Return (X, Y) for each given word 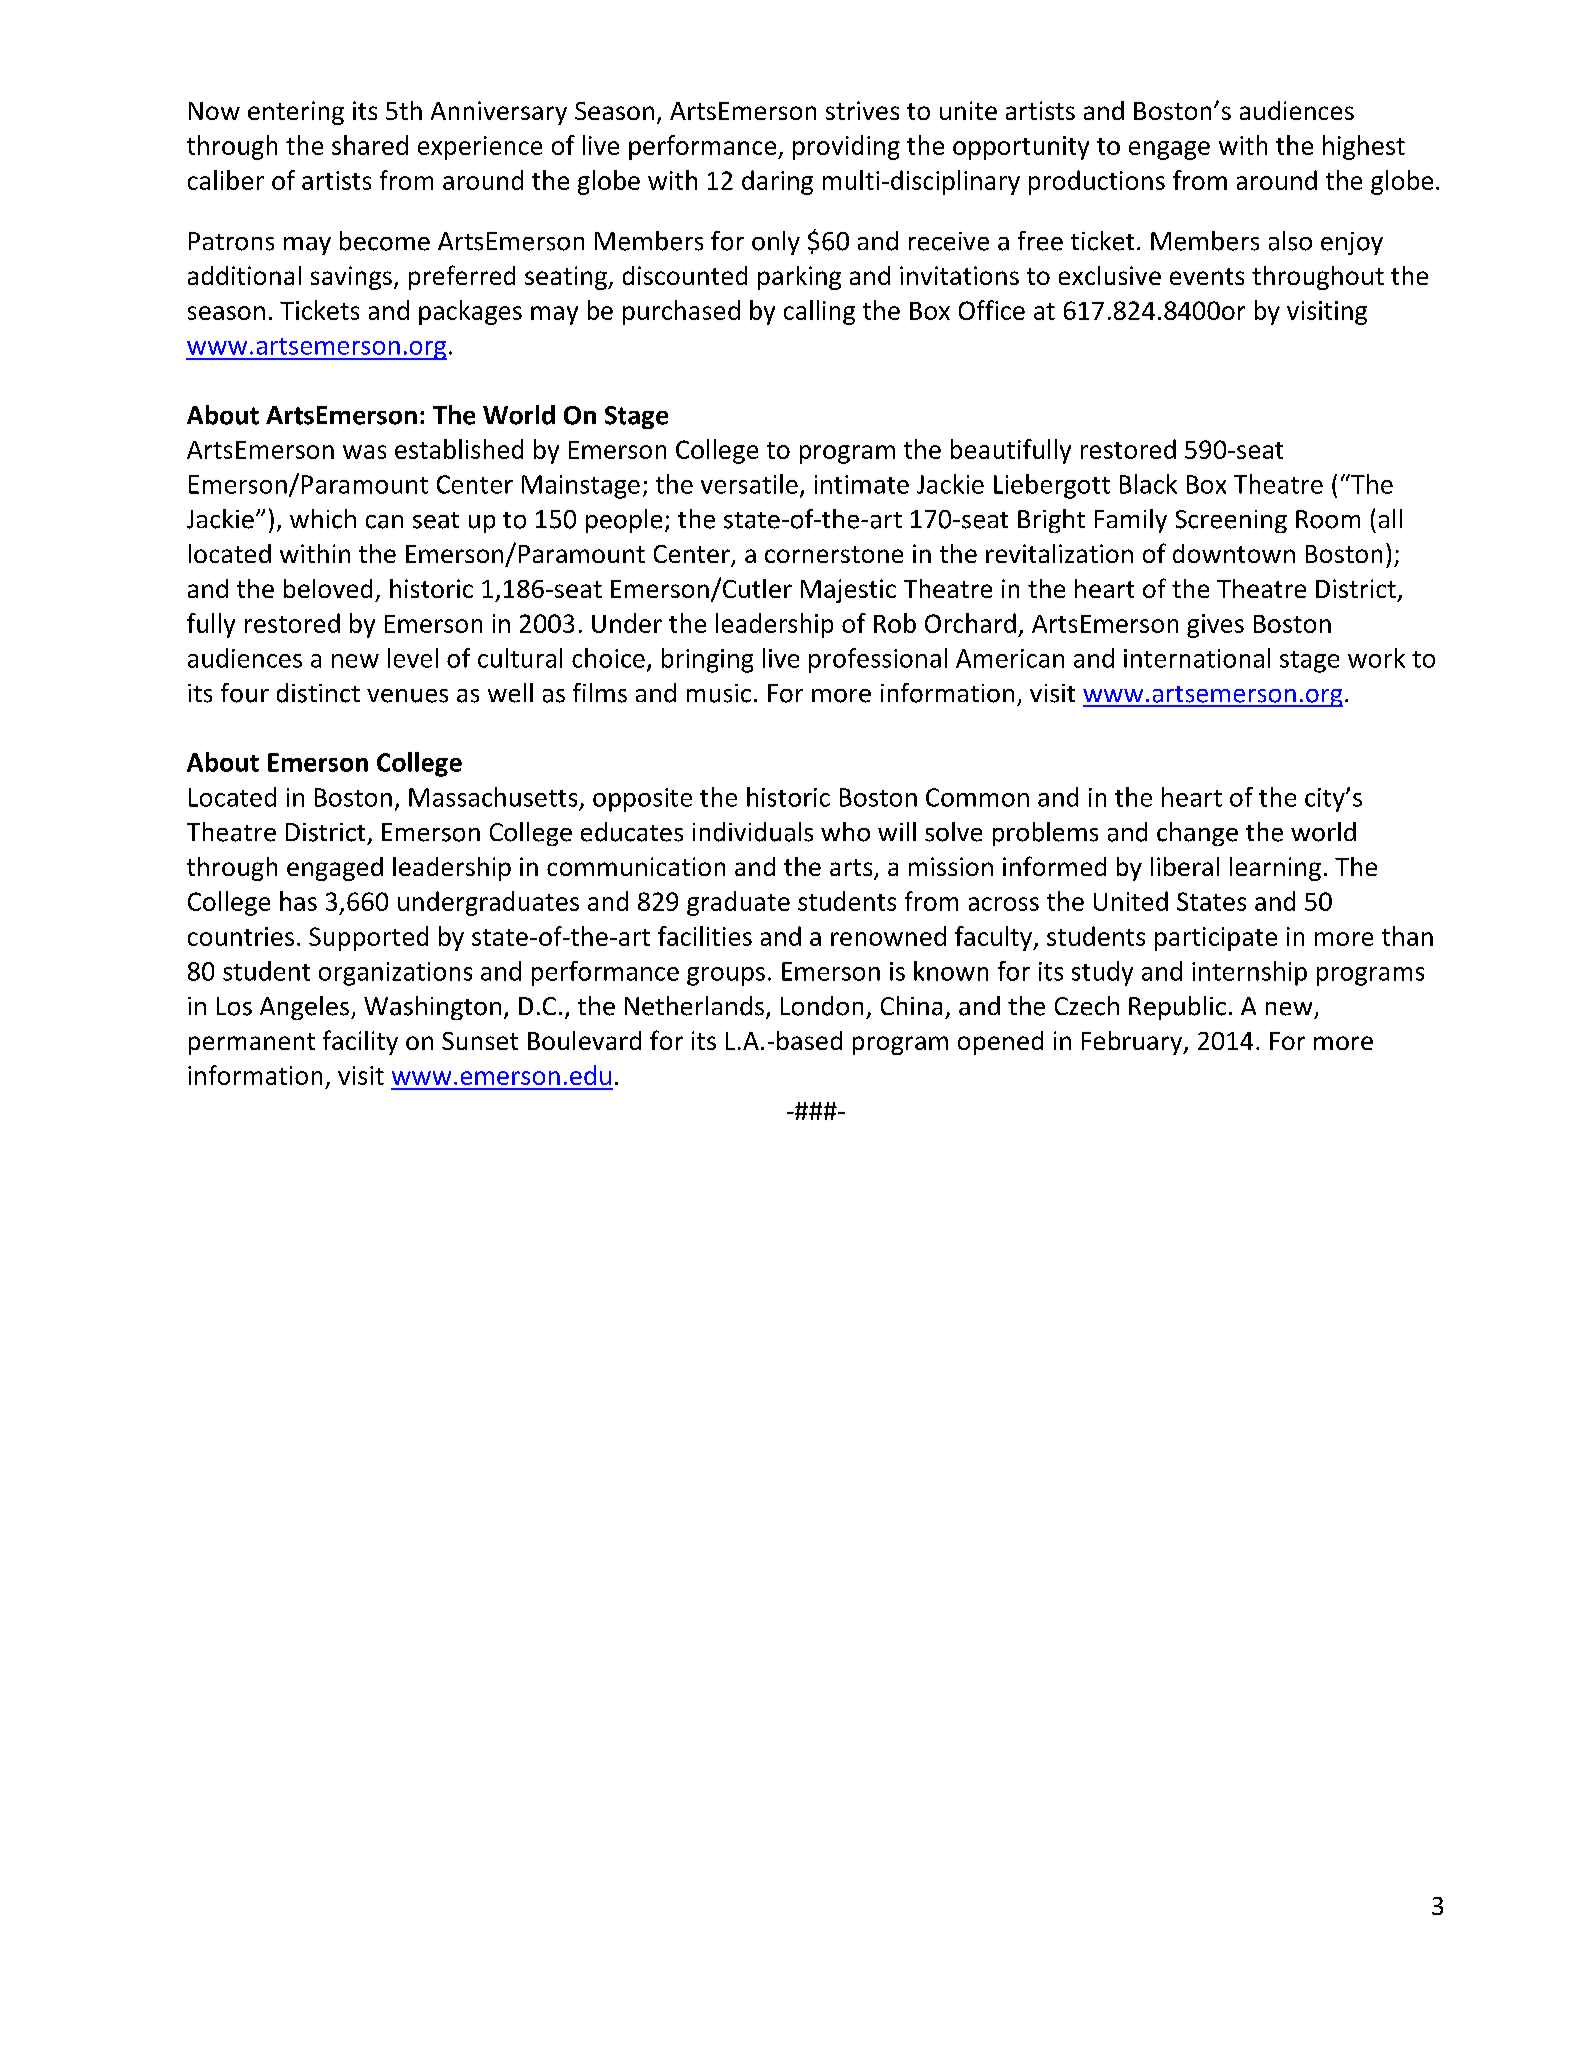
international (1197, 658)
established (459, 449)
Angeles (306, 1008)
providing (846, 147)
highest (1364, 147)
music (719, 693)
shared (370, 145)
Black (1148, 484)
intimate (862, 484)
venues (407, 696)
